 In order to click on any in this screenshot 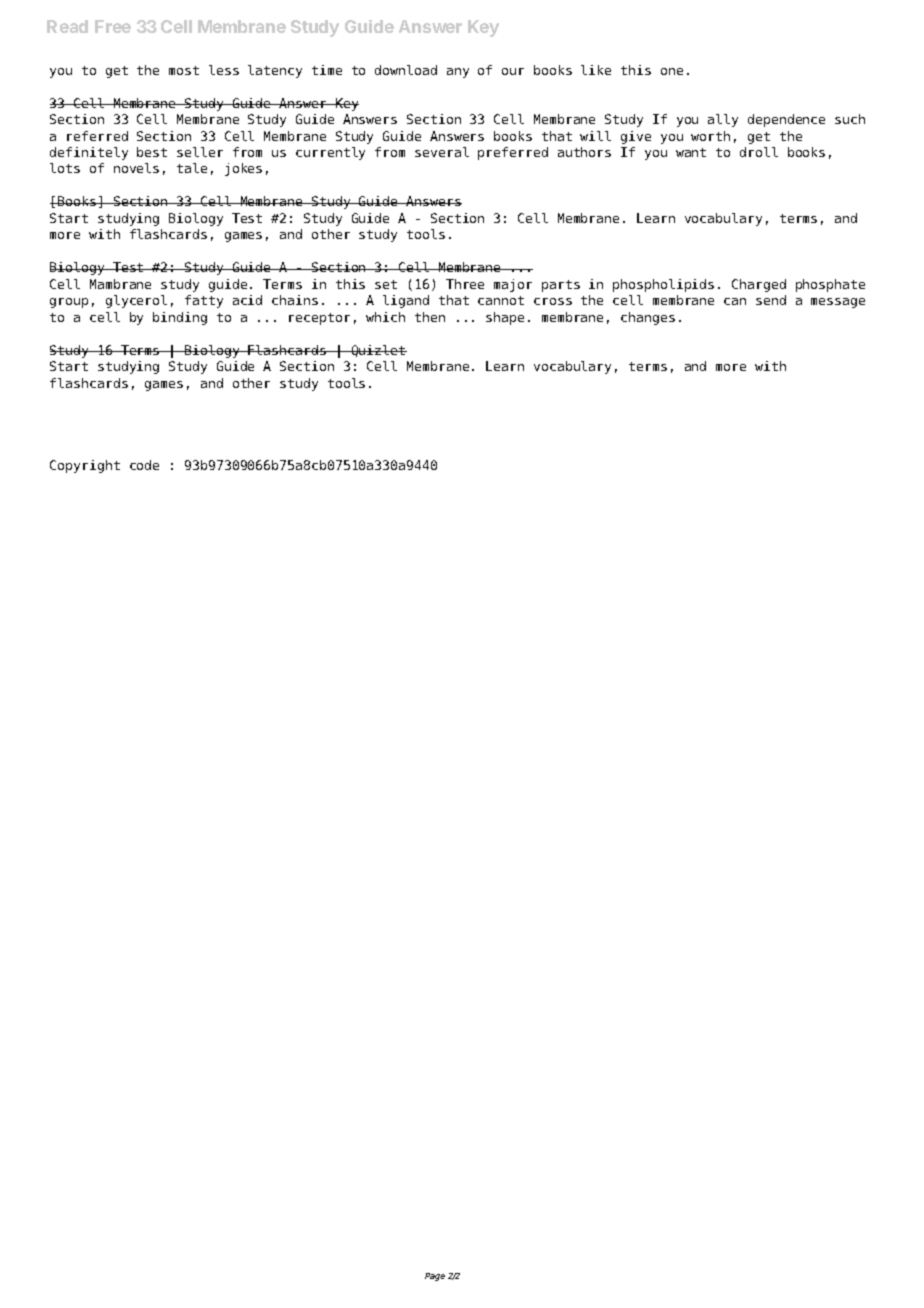, I will do `click(458, 73)`.
